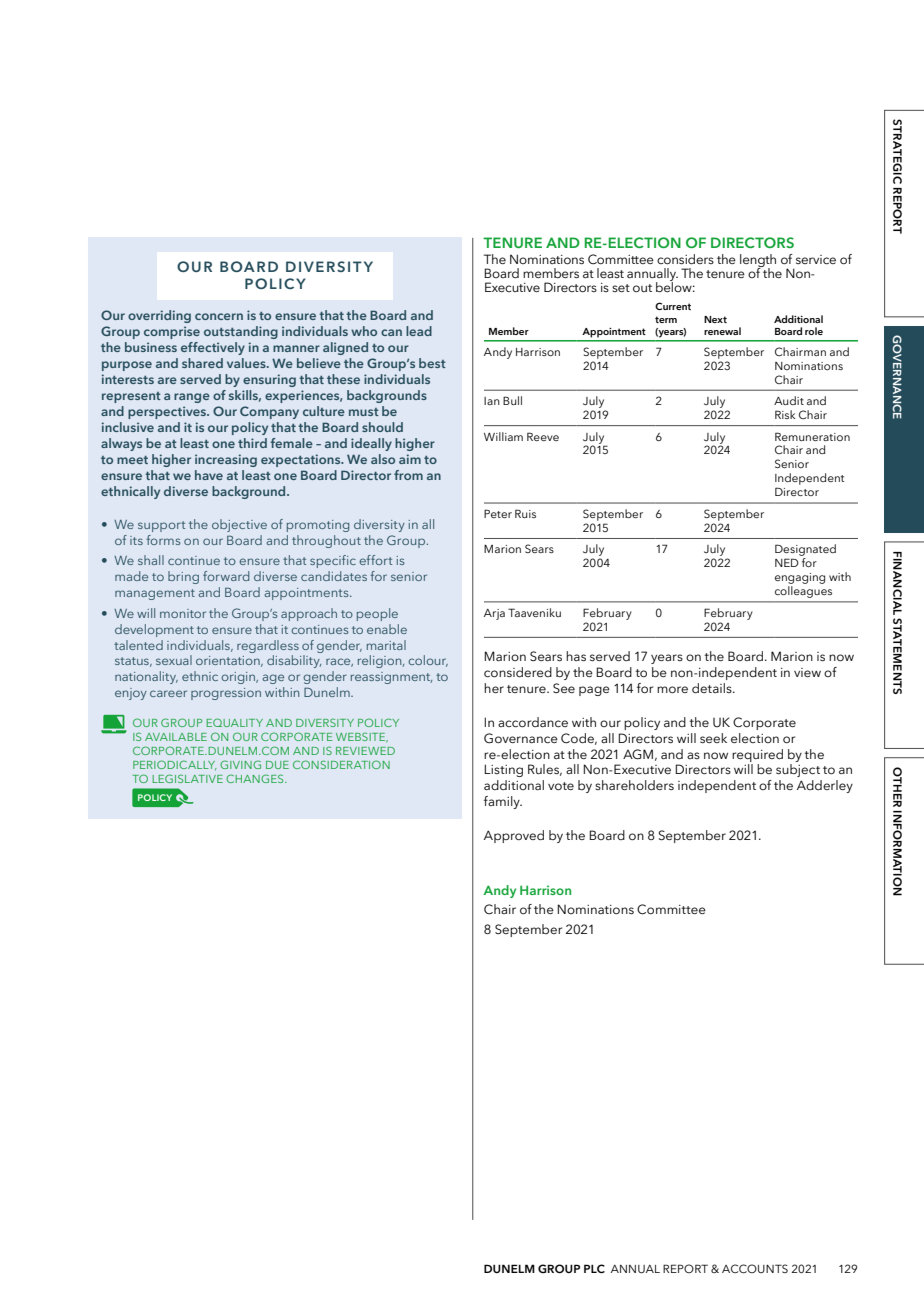 The width and height of the document is (924, 1308). I want to click on PLC, so click(594, 1268).
